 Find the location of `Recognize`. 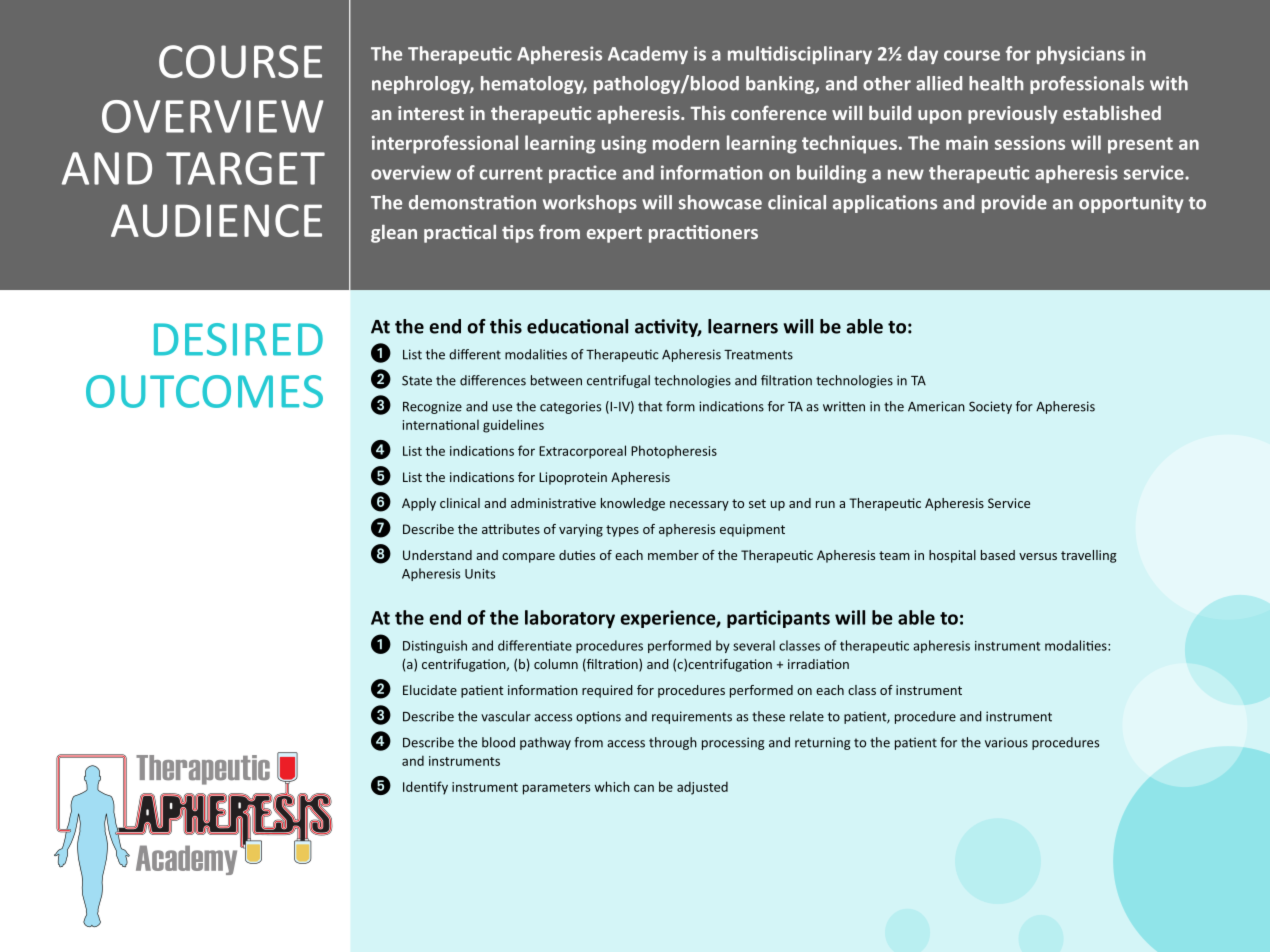

Recognize is located at coordinates (432, 407).
